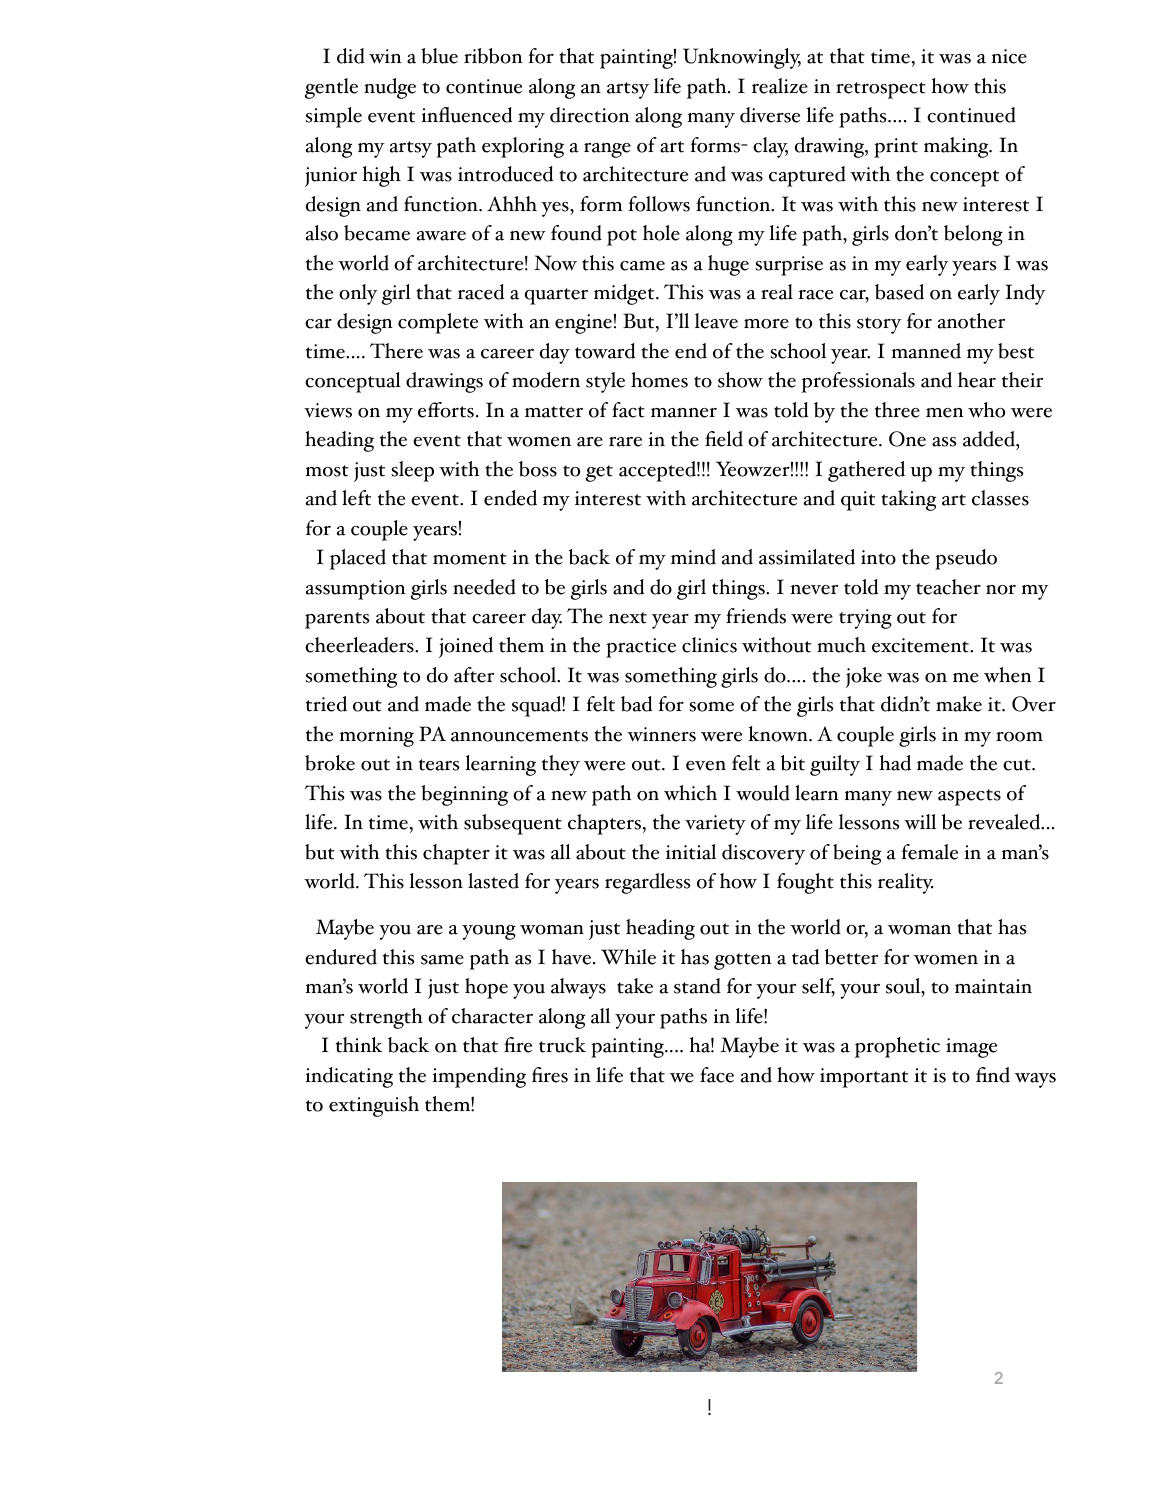  I want to click on assumption, so click(356, 590).
